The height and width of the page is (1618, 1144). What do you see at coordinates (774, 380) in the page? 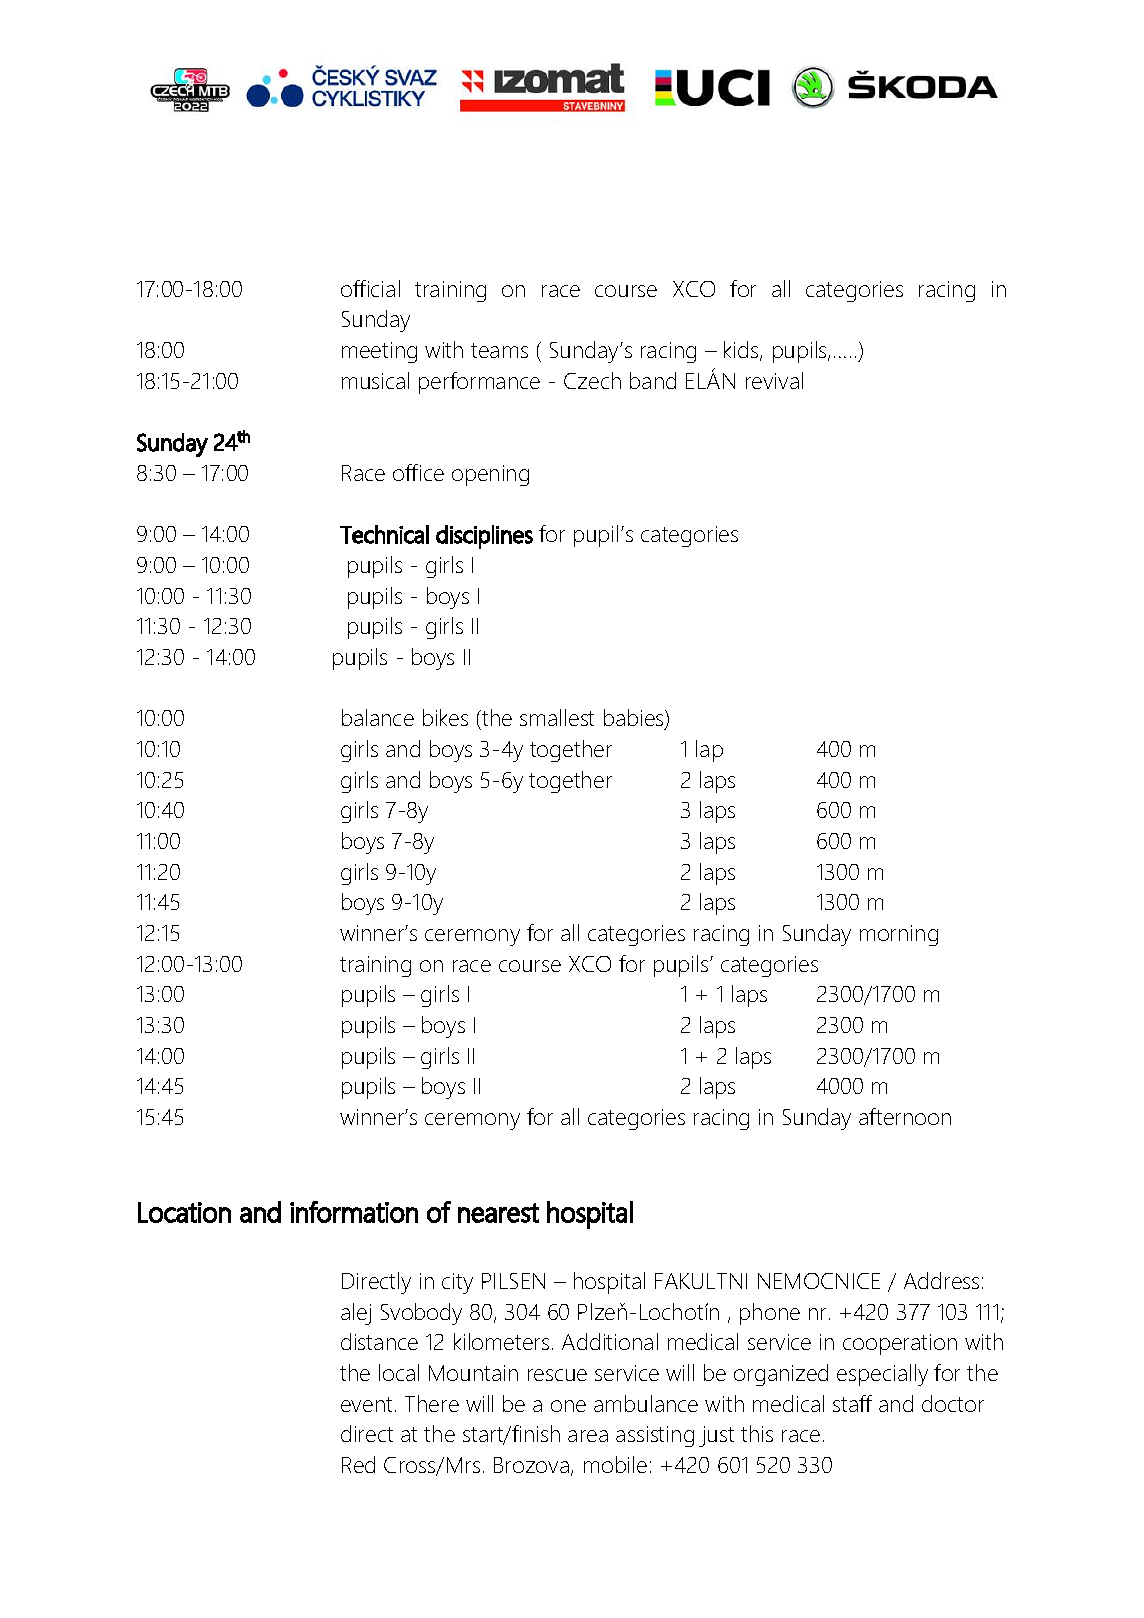
I see `revival` at bounding box center [774, 380].
